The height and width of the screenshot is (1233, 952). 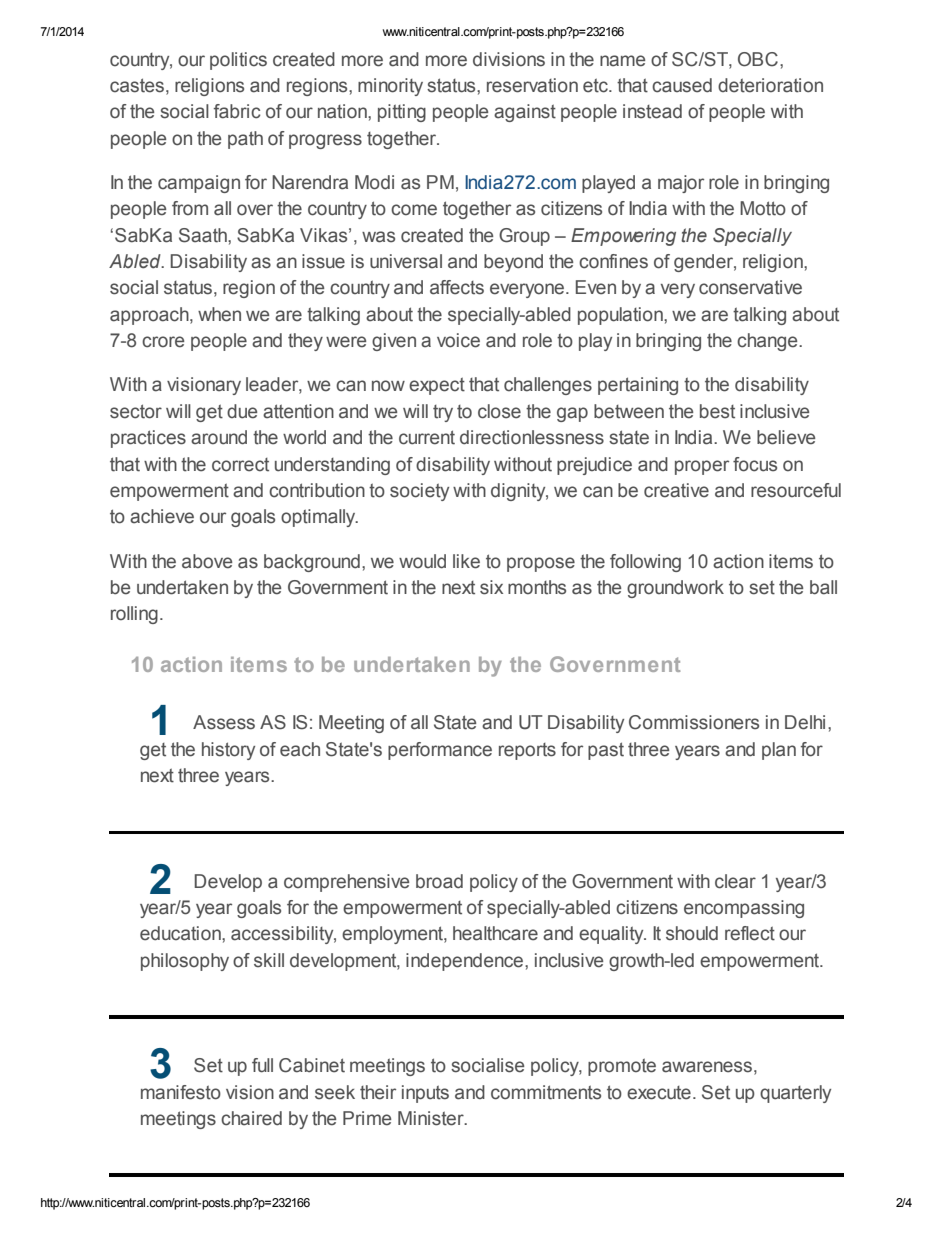 I want to click on deterioration, so click(x=770, y=85).
